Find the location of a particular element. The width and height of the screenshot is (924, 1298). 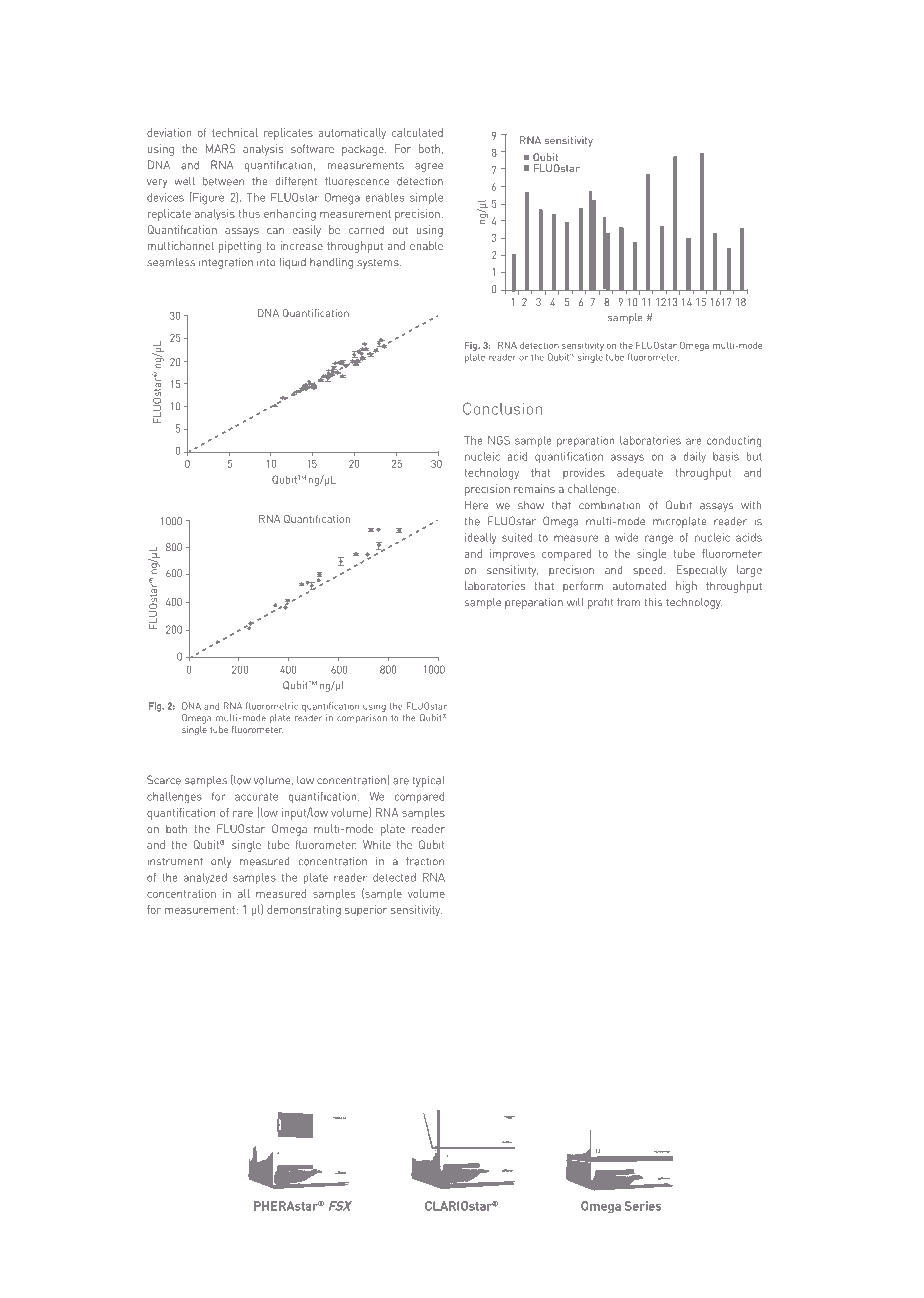

agree is located at coordinates (429, 167).
